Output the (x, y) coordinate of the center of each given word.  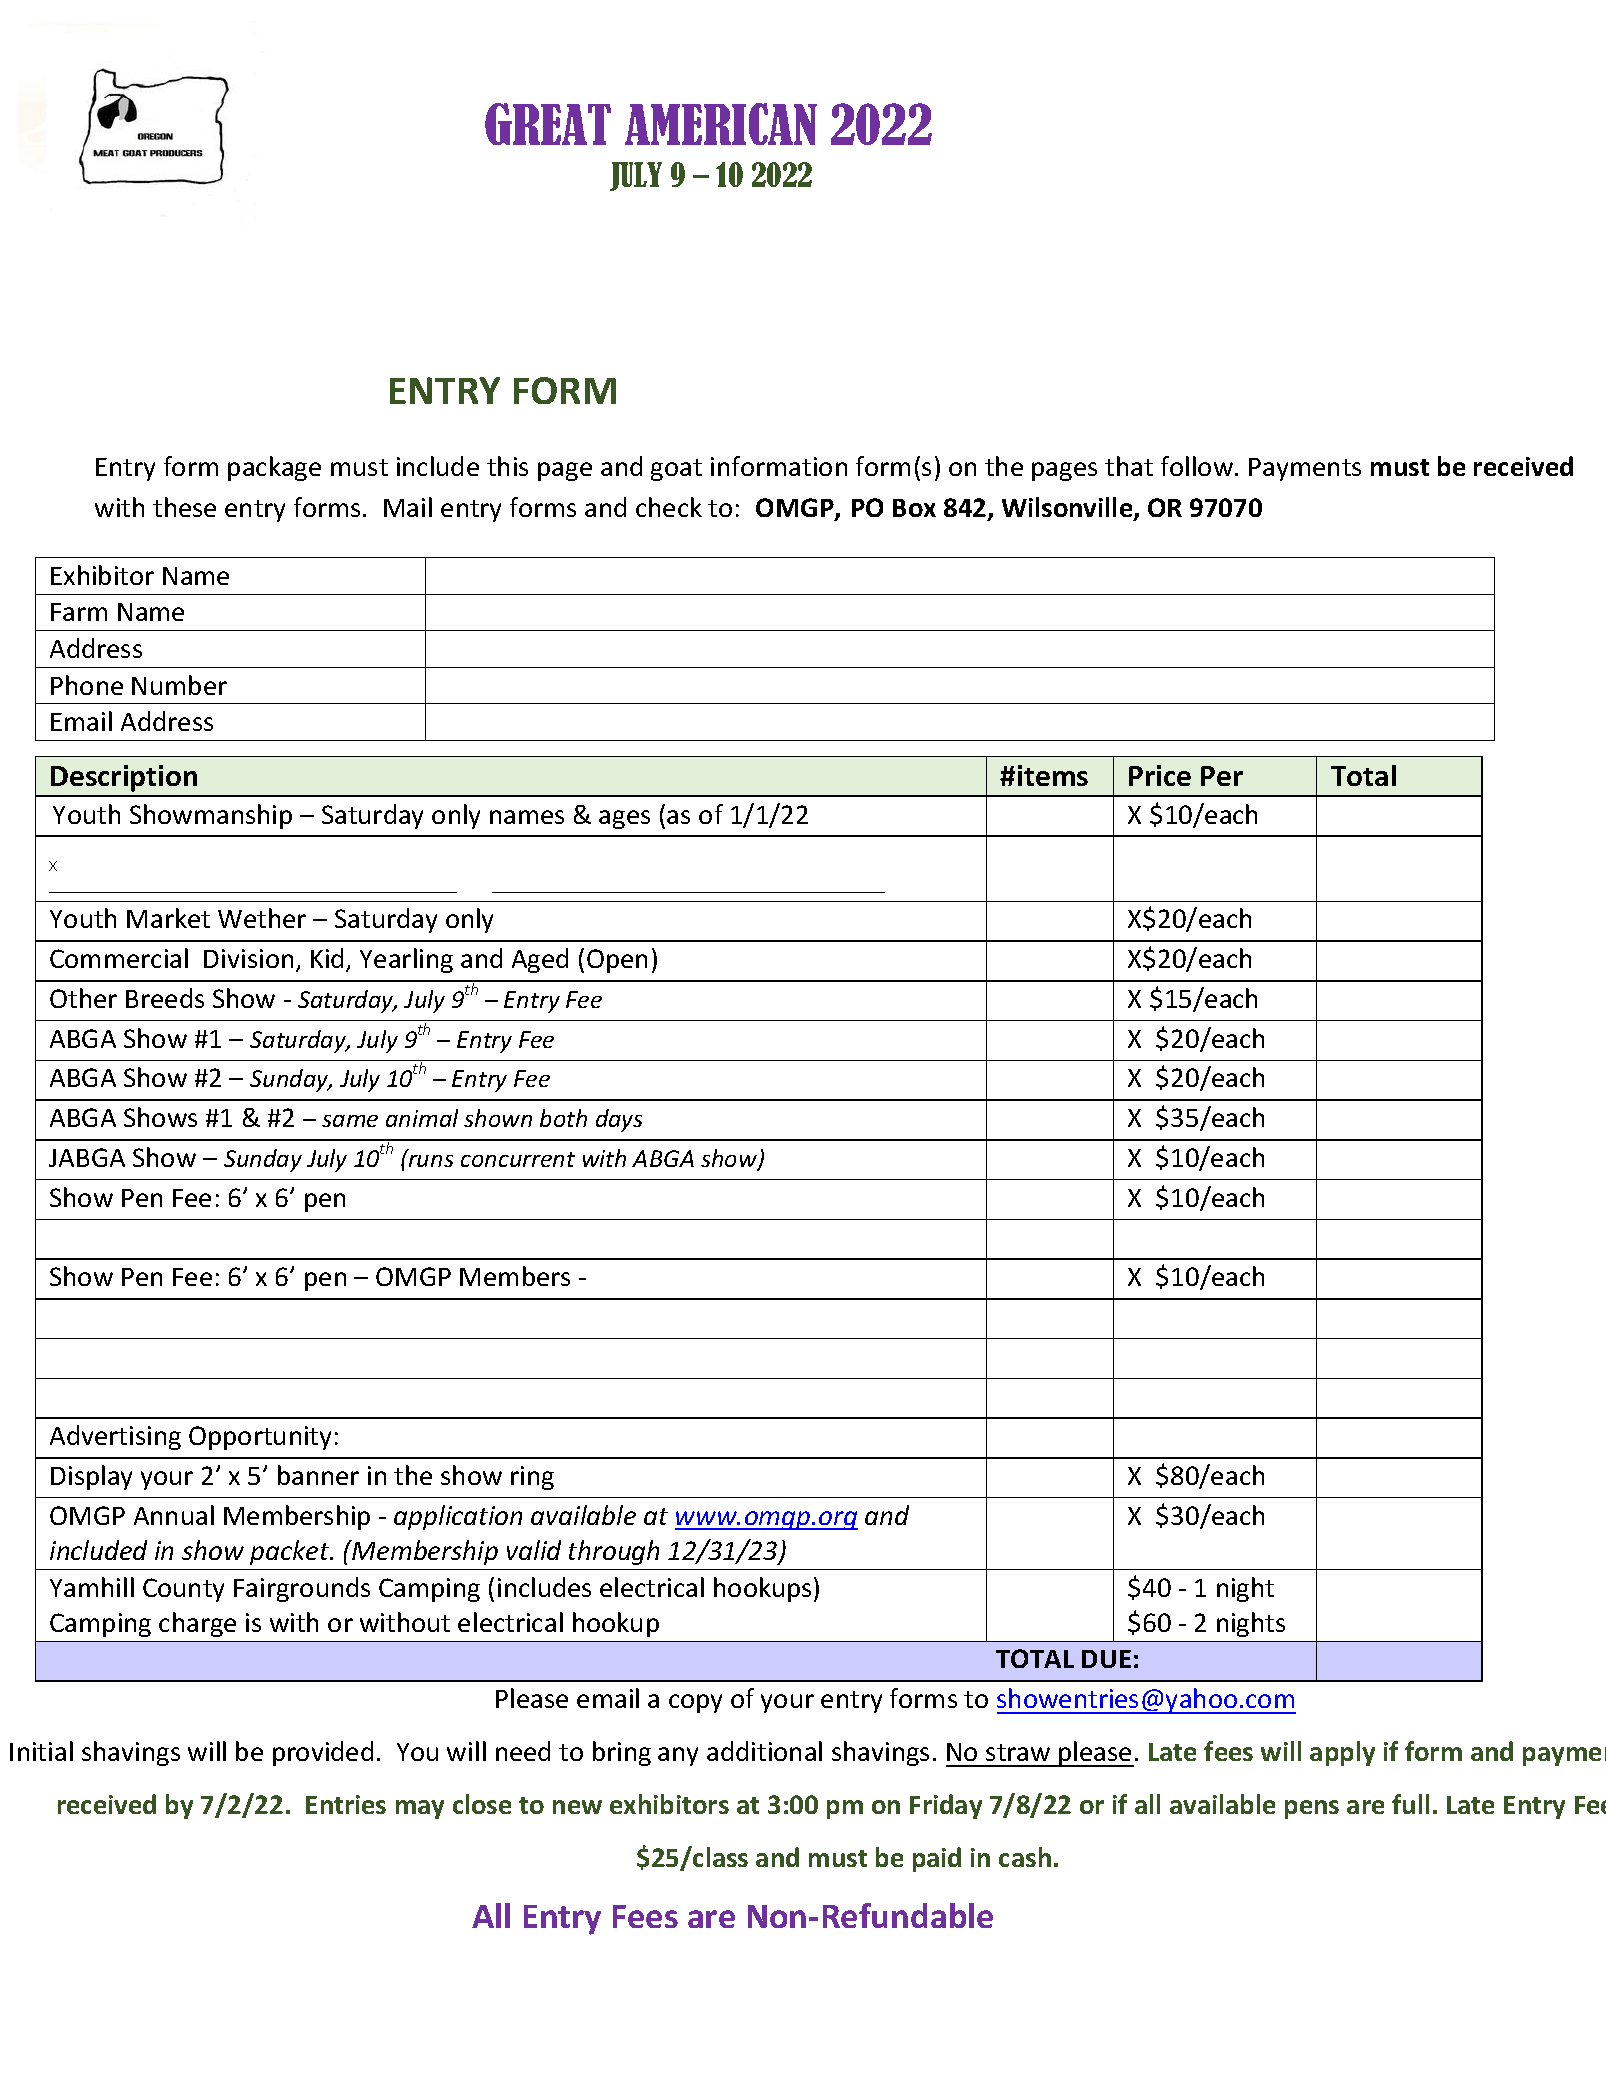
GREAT (548, 124)
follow (1198, 466)
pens (1312, 1809)
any (678, 1756)
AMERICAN (721, 124)
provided (323, 1753)
